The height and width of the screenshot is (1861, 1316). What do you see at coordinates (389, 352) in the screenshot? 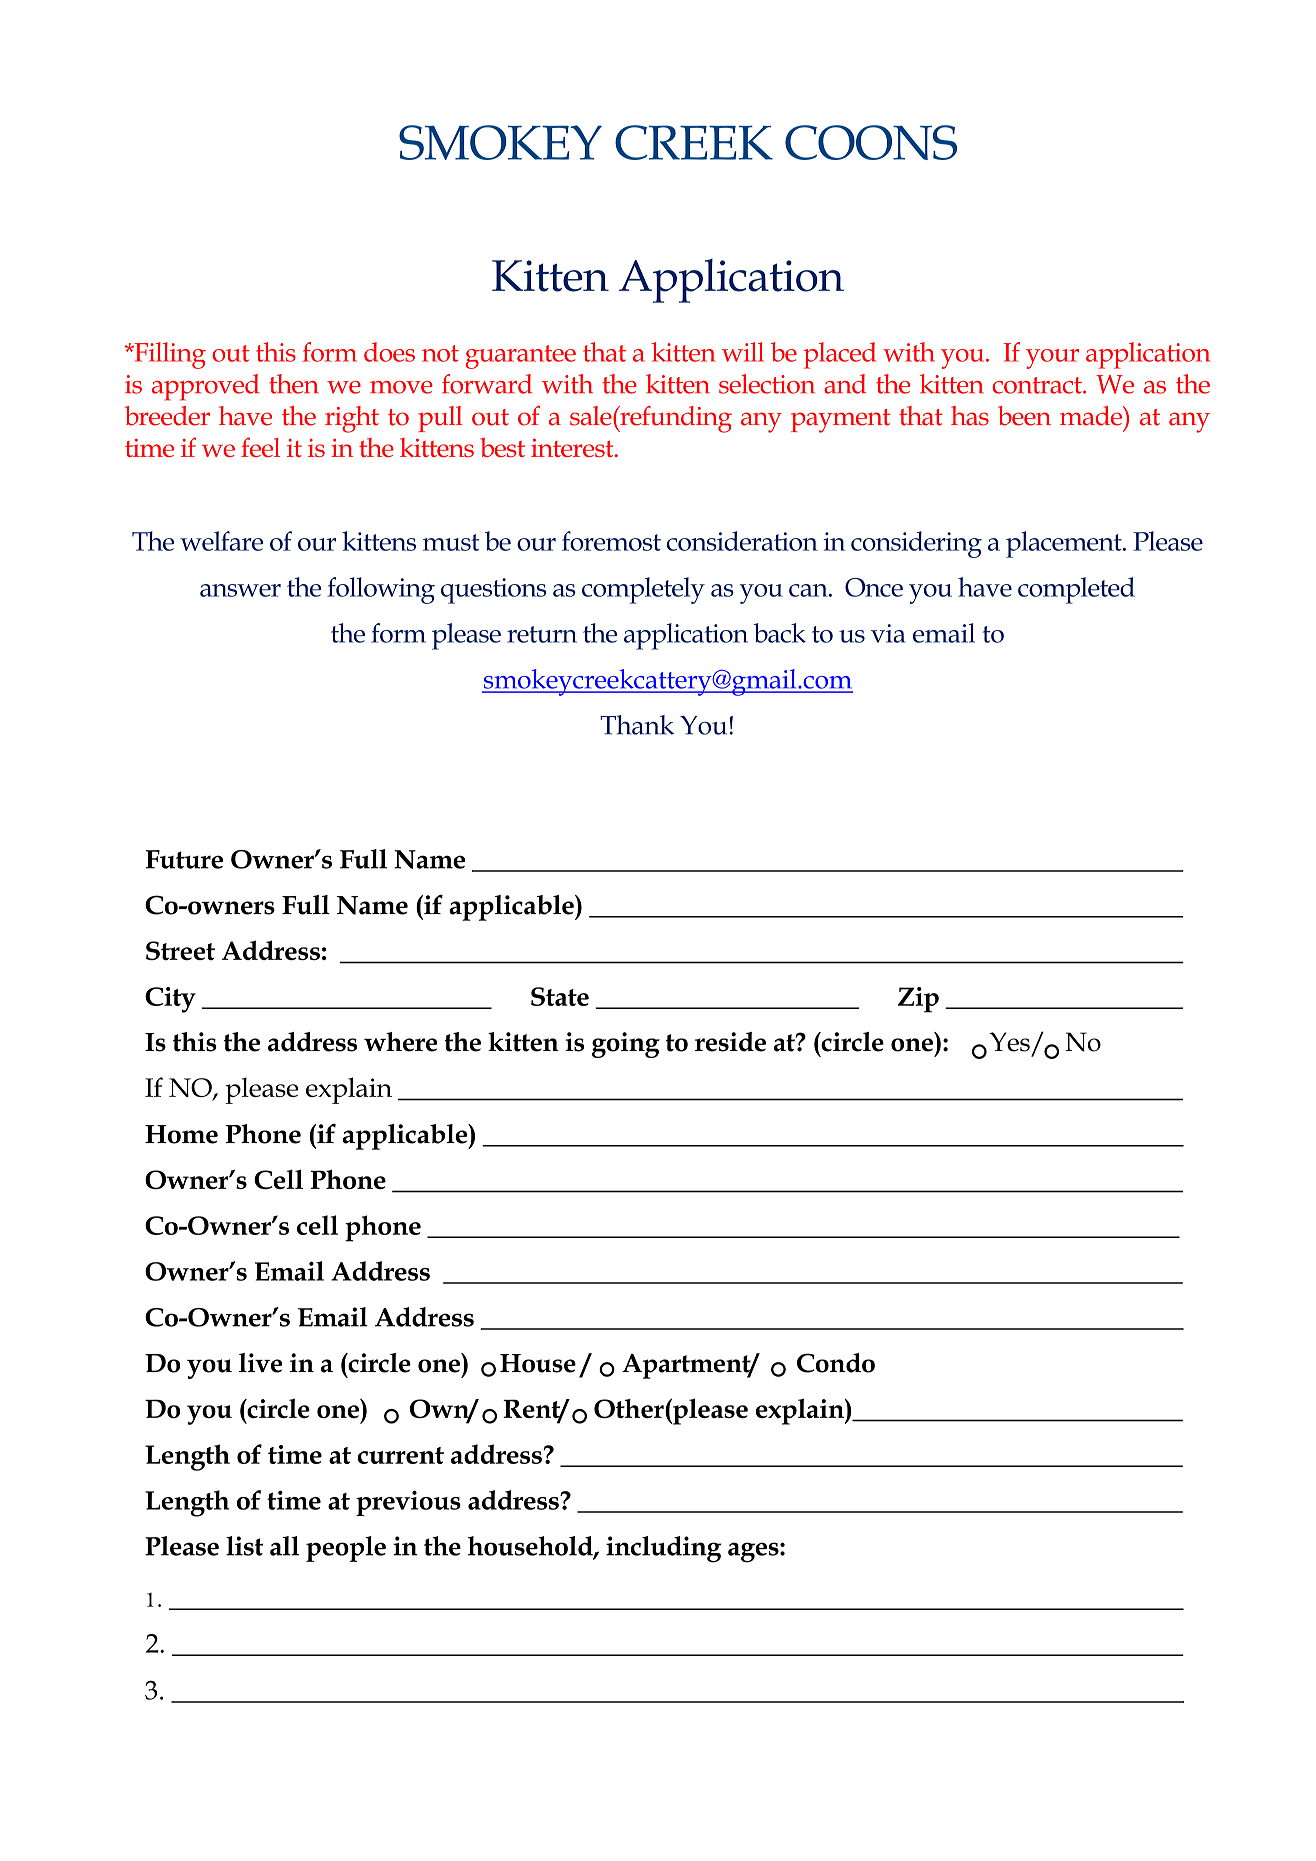
I see `does` at bounding box center [389, 352].
